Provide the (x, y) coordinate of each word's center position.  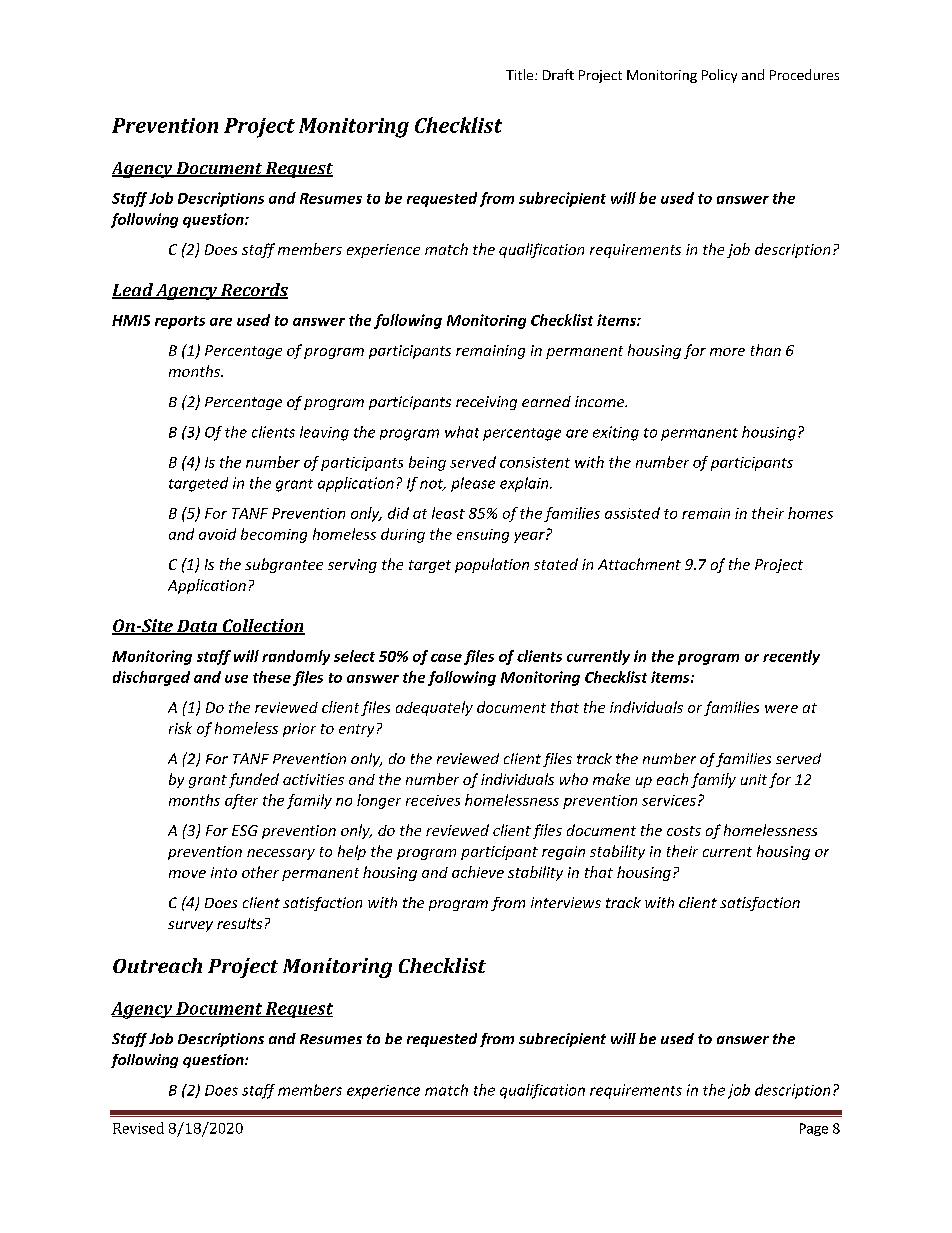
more (727, 352)
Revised (138, 1128)
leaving (324, 433)
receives (433, 800)
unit (754, 779)
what (462, 432)
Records (253, 291)
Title (521, 74)
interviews (566, 902)
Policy (719, 76)
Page (814, 1129)
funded (254, 780)
